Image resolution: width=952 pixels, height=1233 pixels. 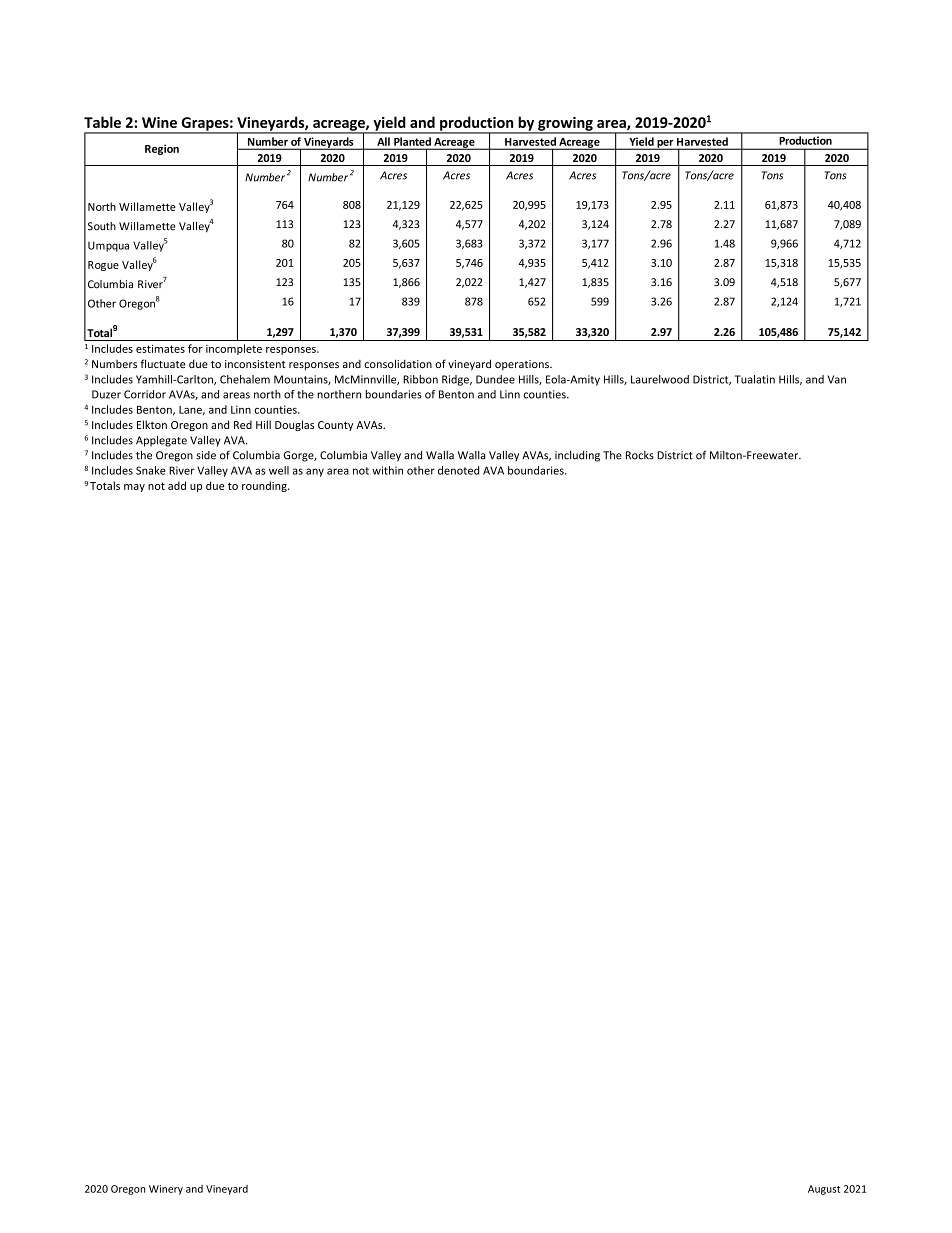 What do you see at coordinates (755, 379) in the page?
I see `Tualatin` at bounding box center [755, 379].
